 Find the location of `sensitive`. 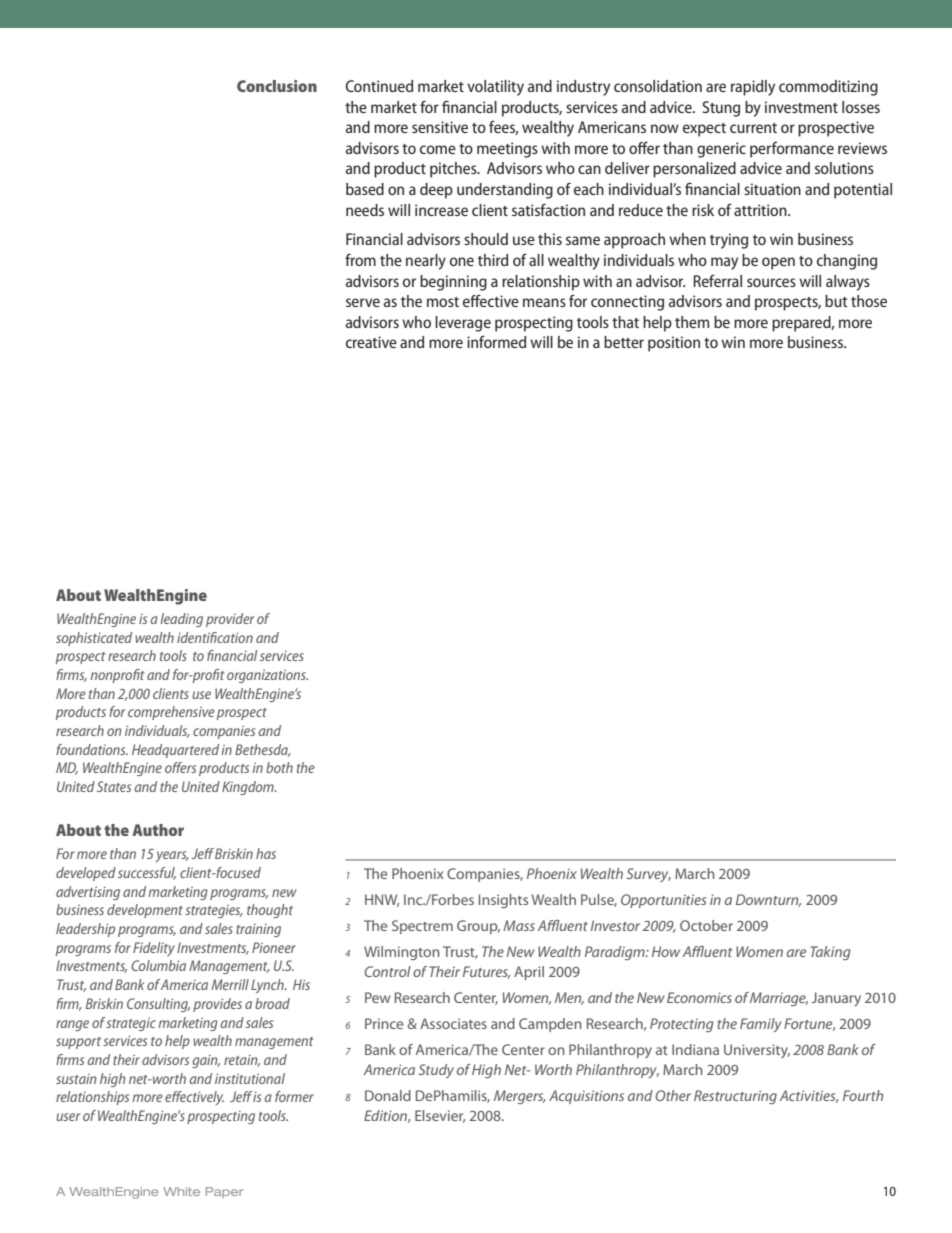

sensitive is located at coordinates (440, 127).
